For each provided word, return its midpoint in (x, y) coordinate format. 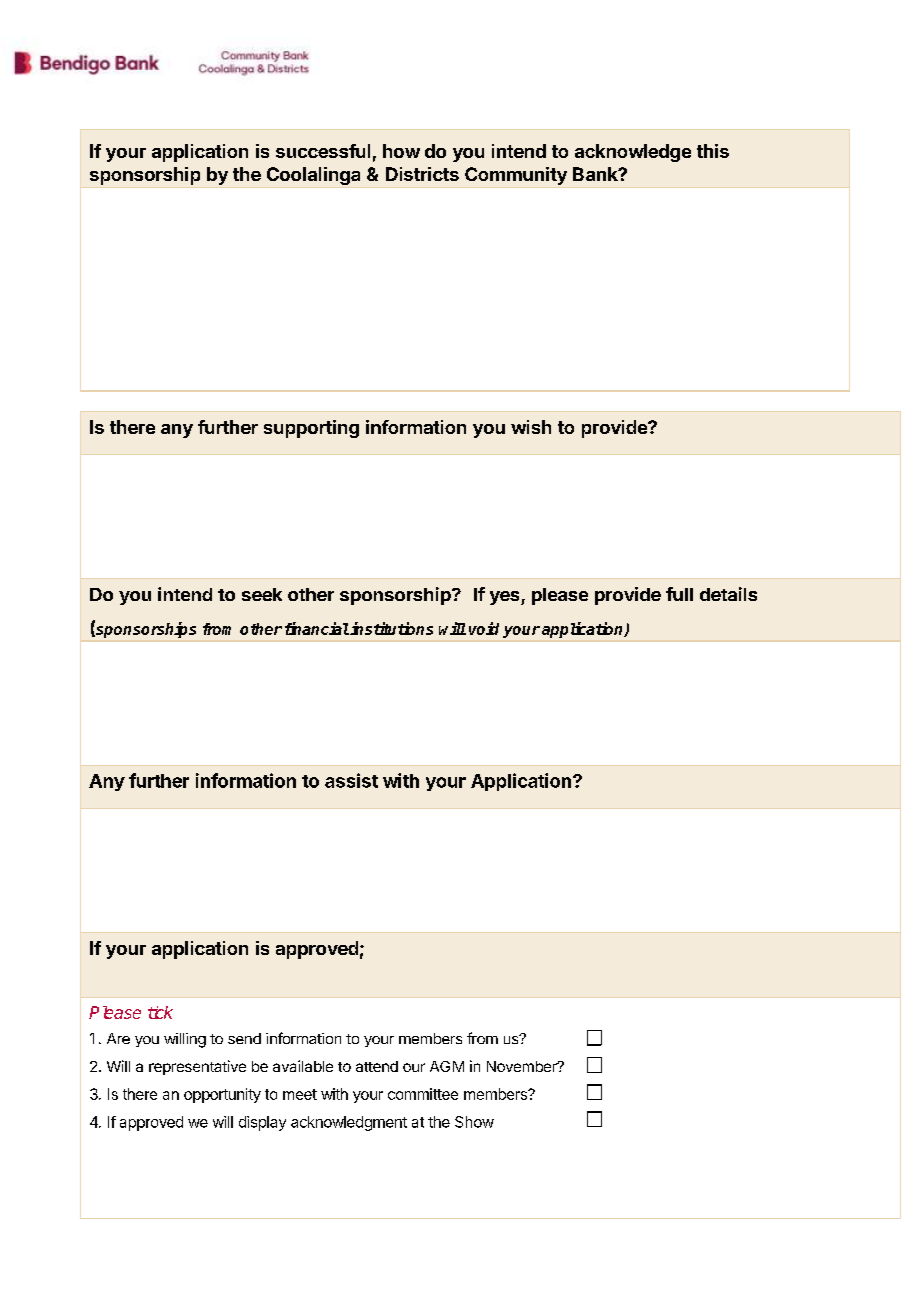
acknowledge (633, 153)
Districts (422, 174)
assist (351, 780)
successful (323, 151)
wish (531, 427)
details (728, 594)
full (679, 594)
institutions (391, 628)
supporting (311, 429)
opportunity (222, 1095)
